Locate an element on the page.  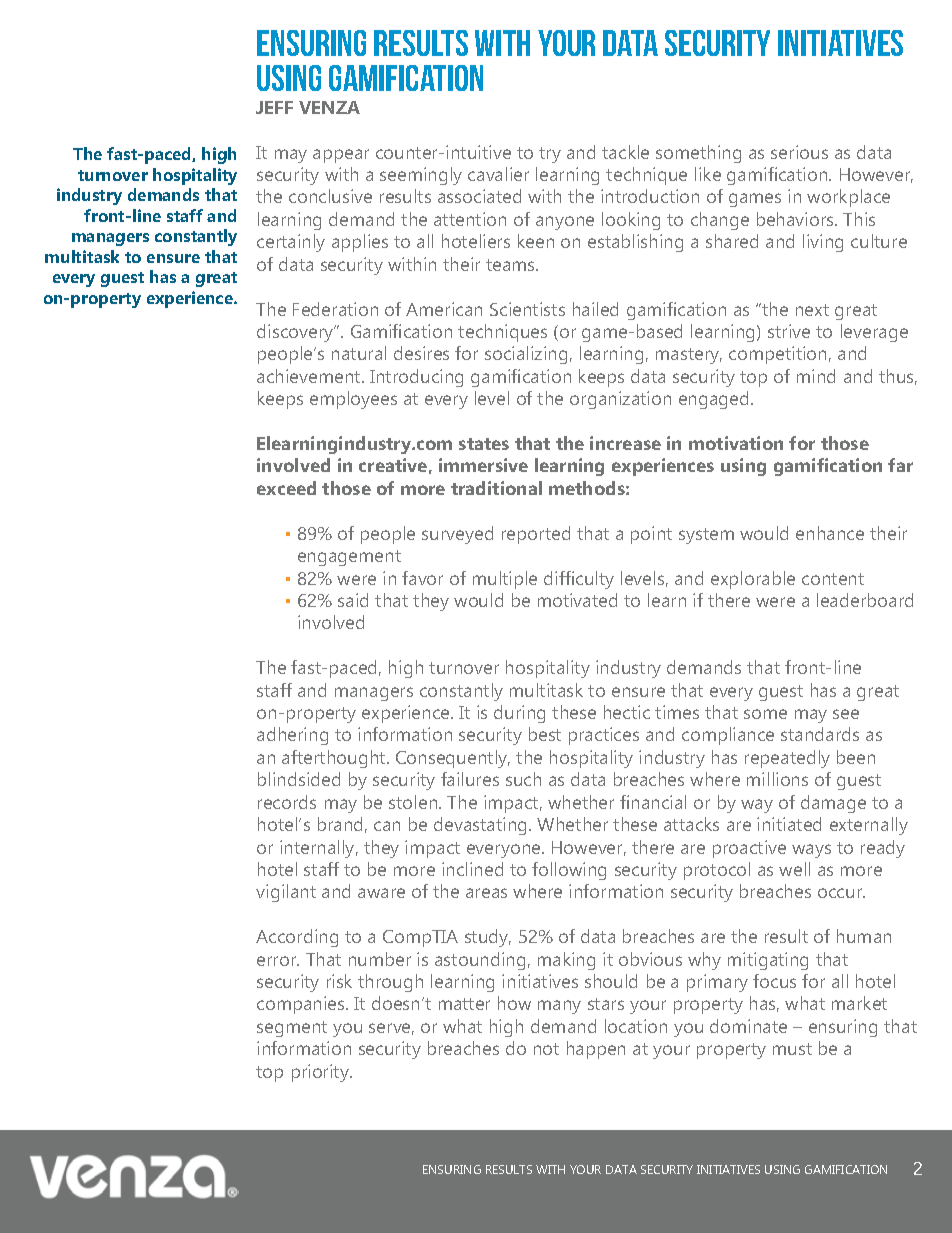
organization is located at coordinates (620, 400).
